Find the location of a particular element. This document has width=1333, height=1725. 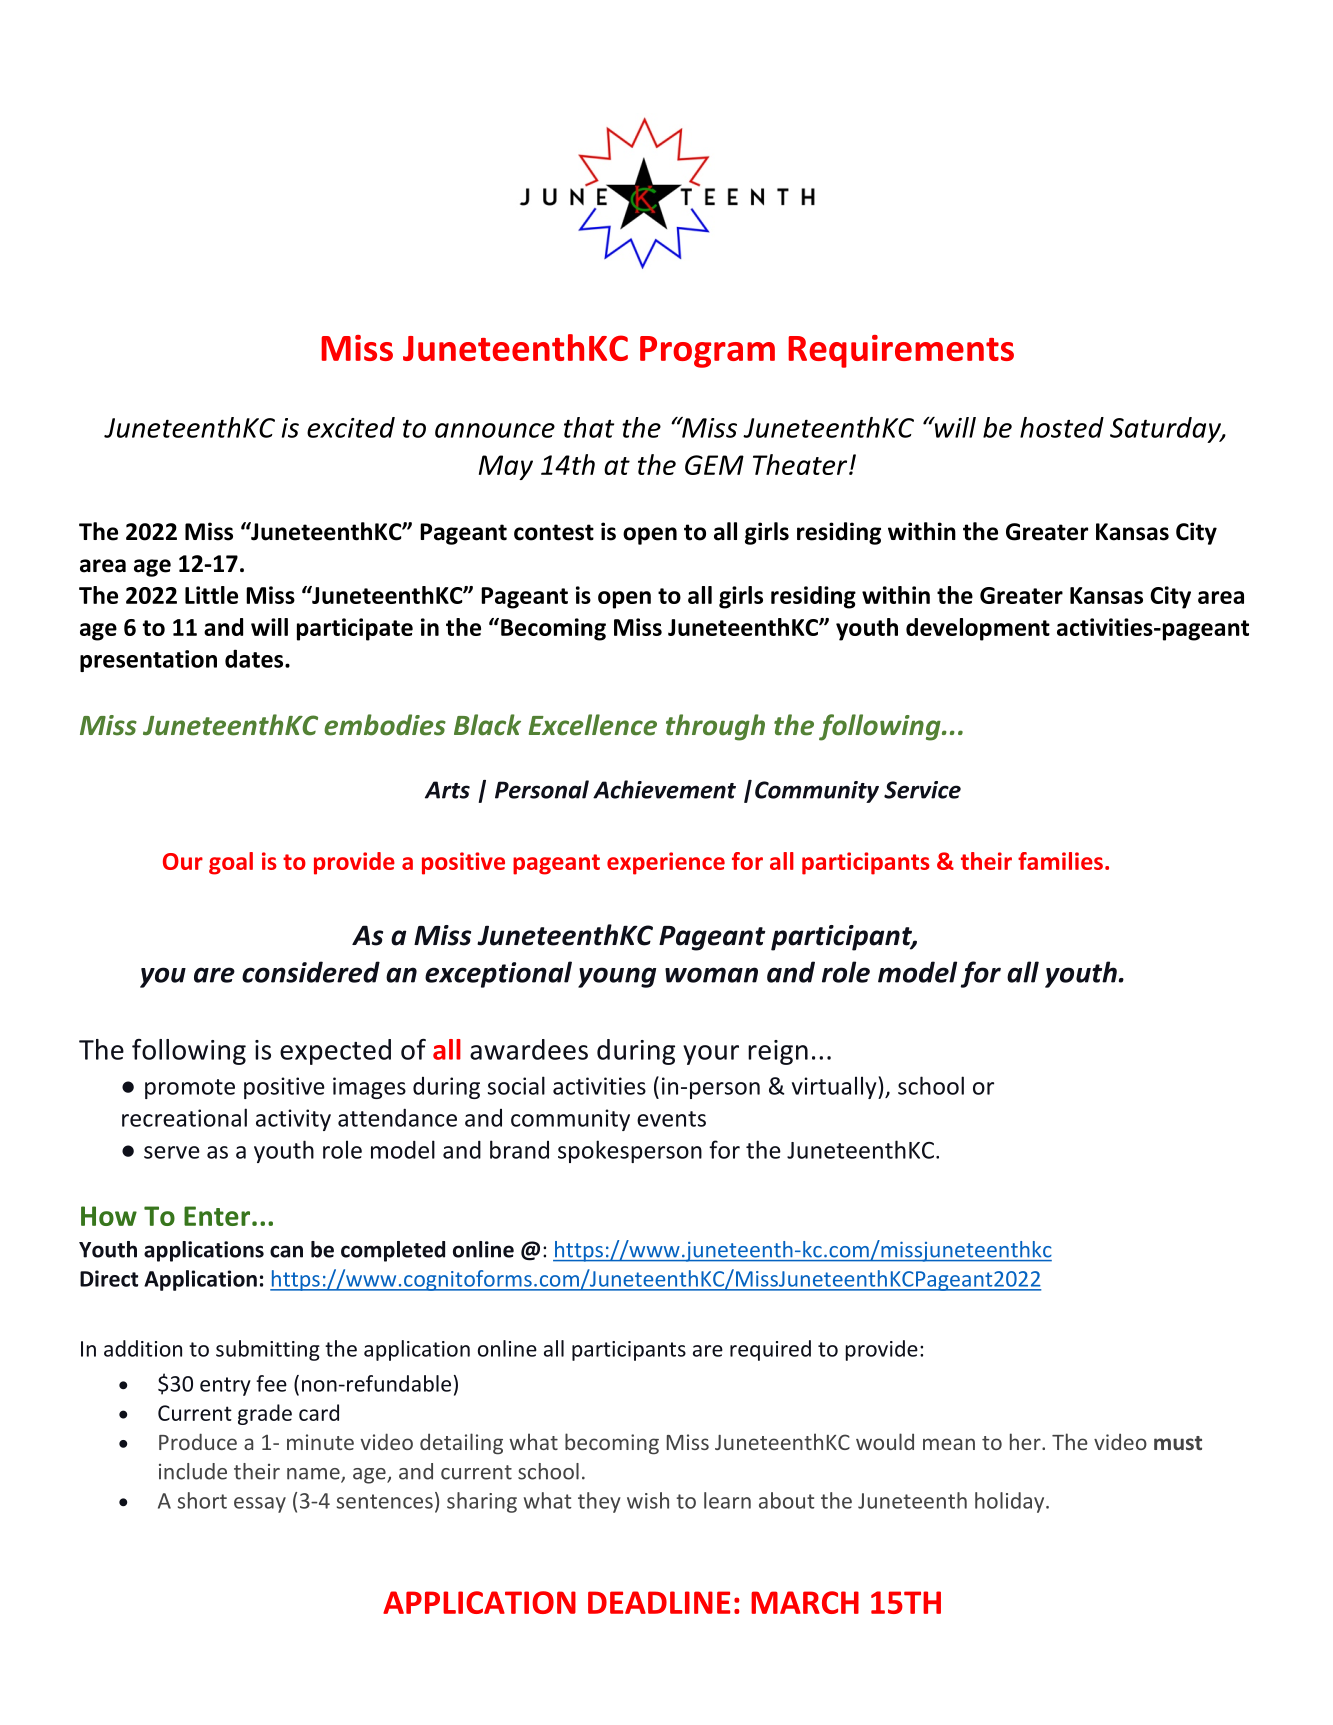

excited is located at coordinates (351, 427).
